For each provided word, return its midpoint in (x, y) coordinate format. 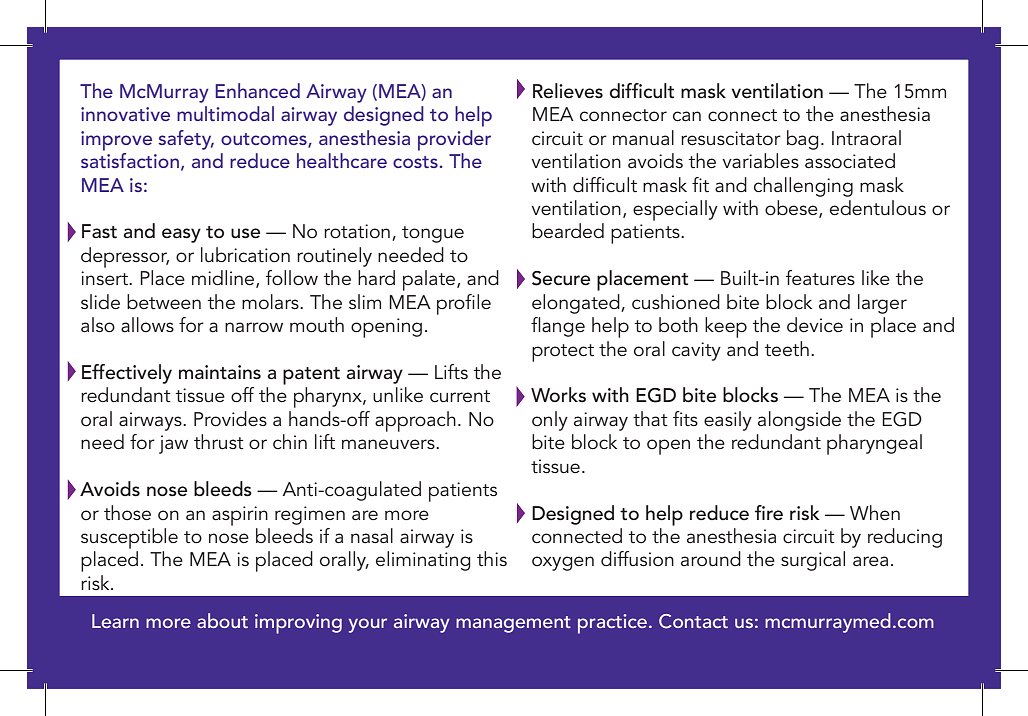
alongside (799, 421)
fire (769, 513)
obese (792, 209)
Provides (230, 419)
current (460, 396)
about (222, 620)
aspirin (240, 516)
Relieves (568, 91)
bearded (568, 231)
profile (464, 304)
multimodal (225, 113)
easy (181, 235)
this (492, 559)
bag (803, 140)
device (815, 324)
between (164, 302)
